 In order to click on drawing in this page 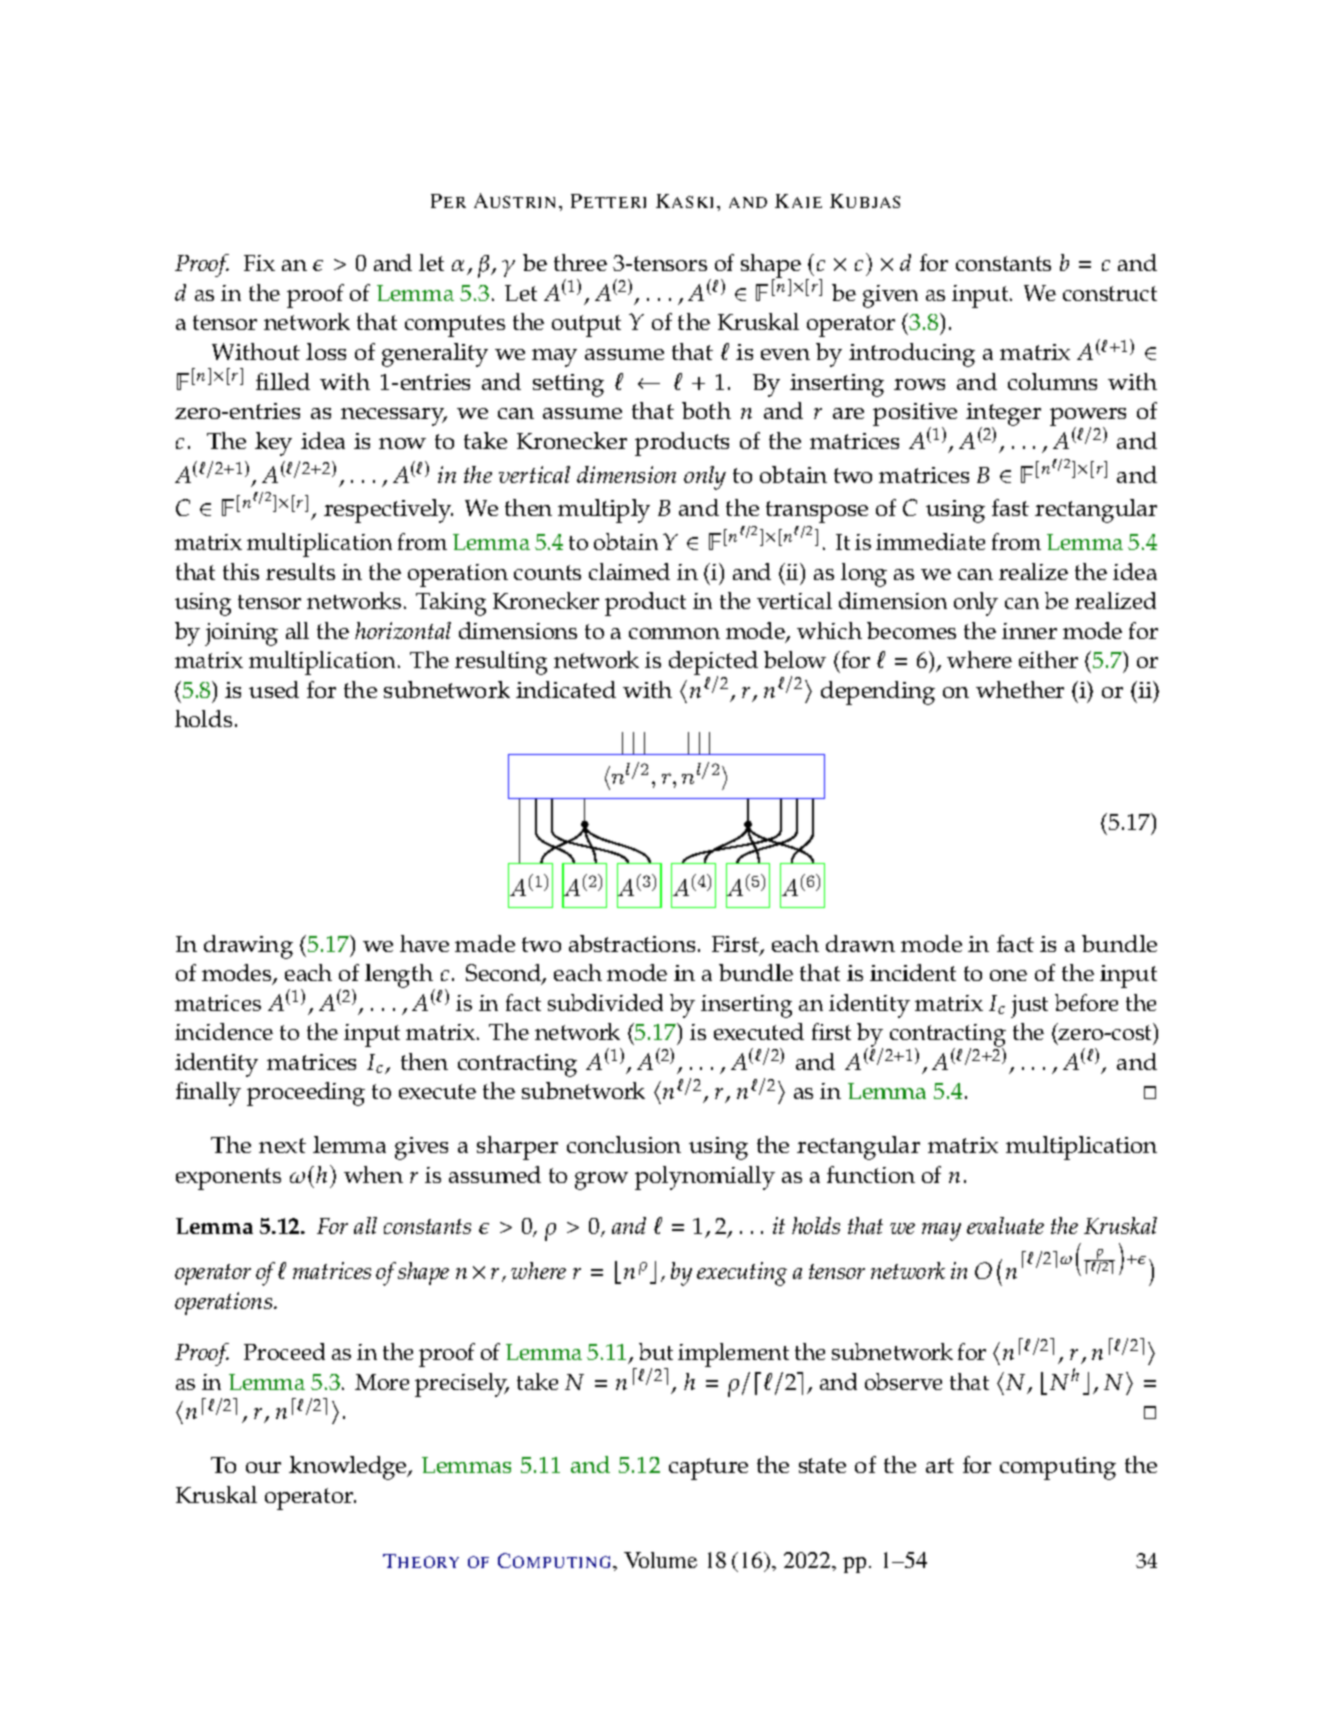, I will do `click(248, 947)`.
